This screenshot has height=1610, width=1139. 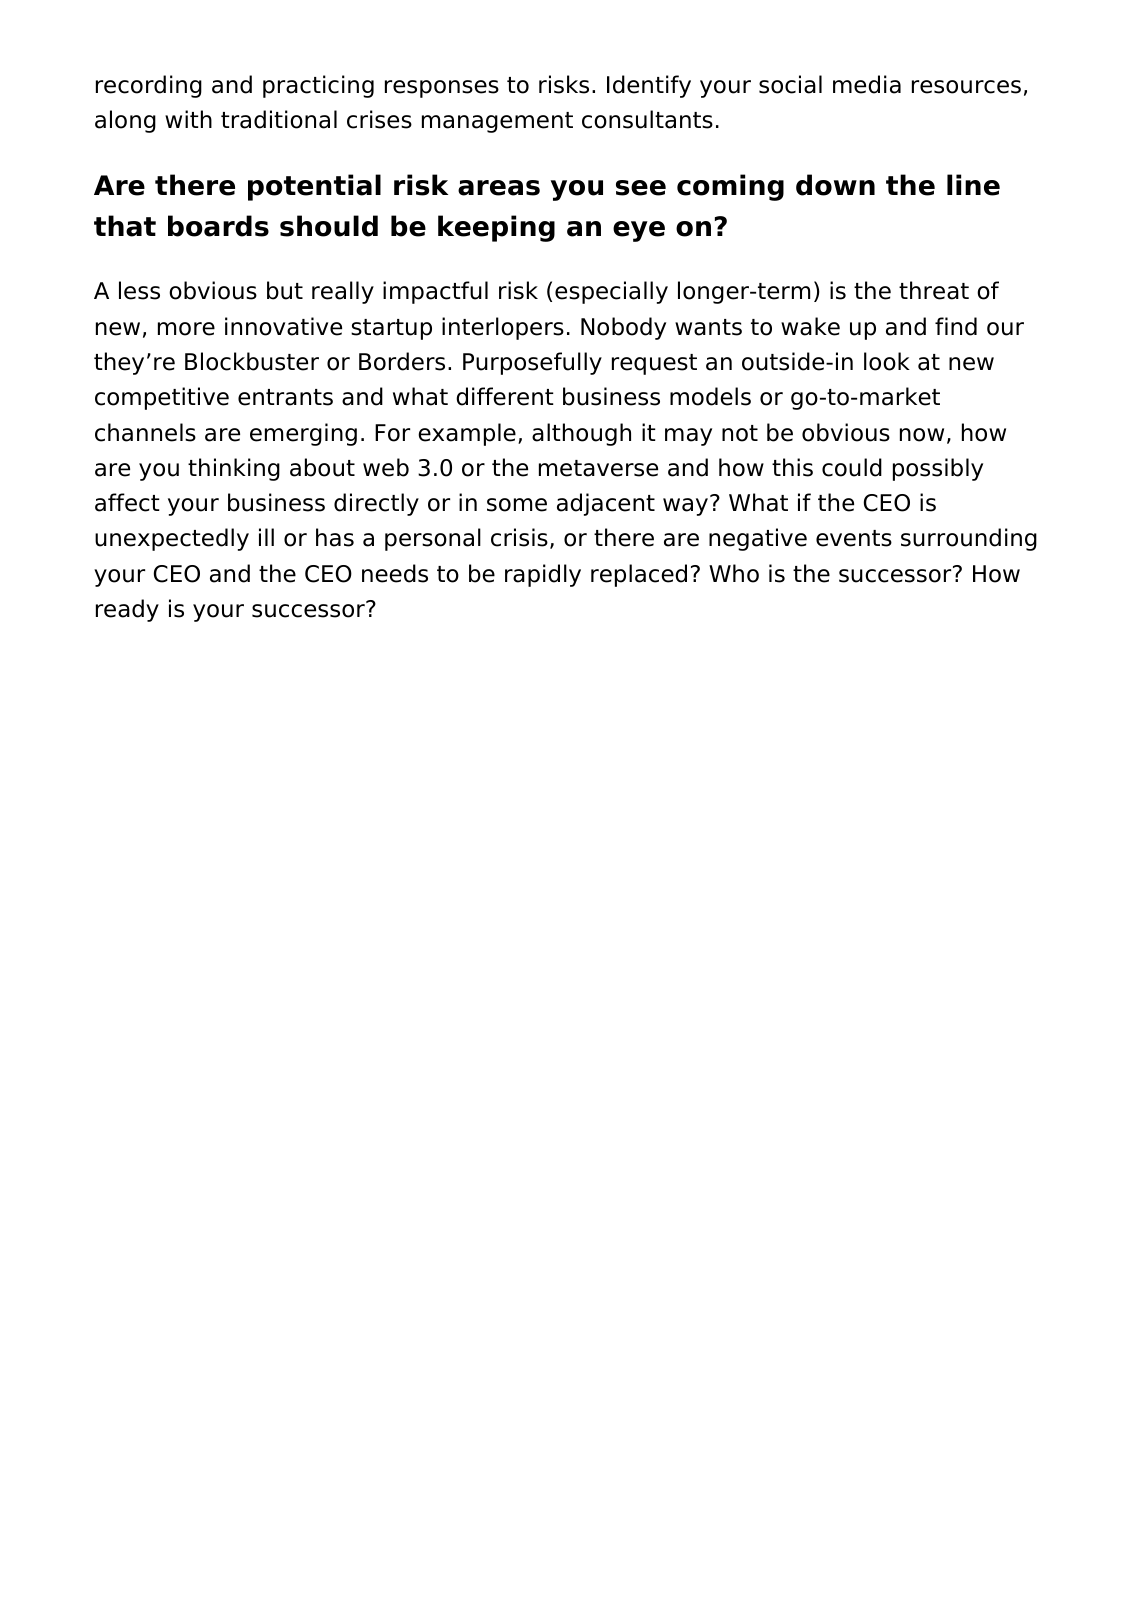 What do you see at coordinates (497, 122) in the screenshot?
I see `management` at bounding box center [497, 122].
